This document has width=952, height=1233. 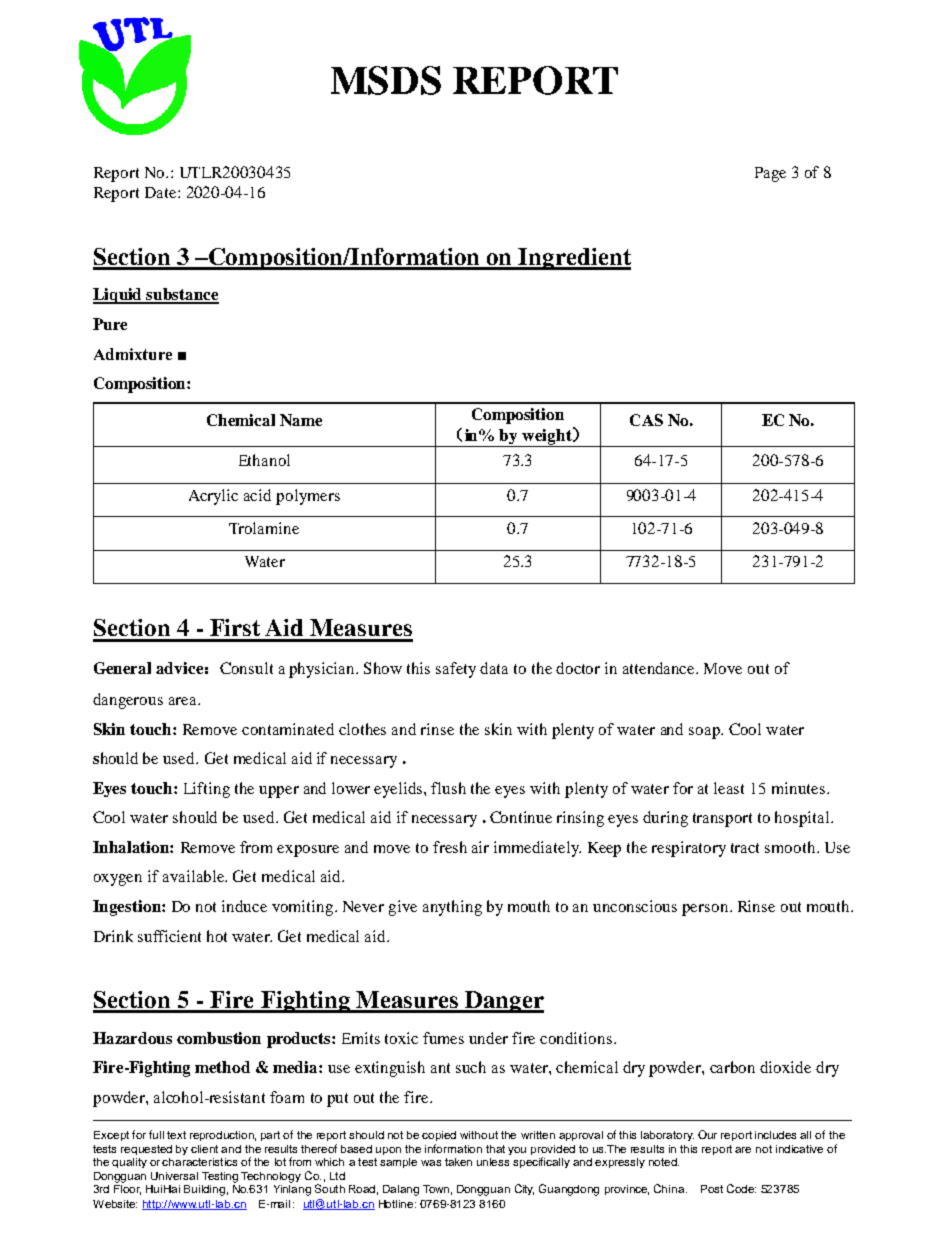 I want to click on Acrylic, so click(x=213, y=497).
